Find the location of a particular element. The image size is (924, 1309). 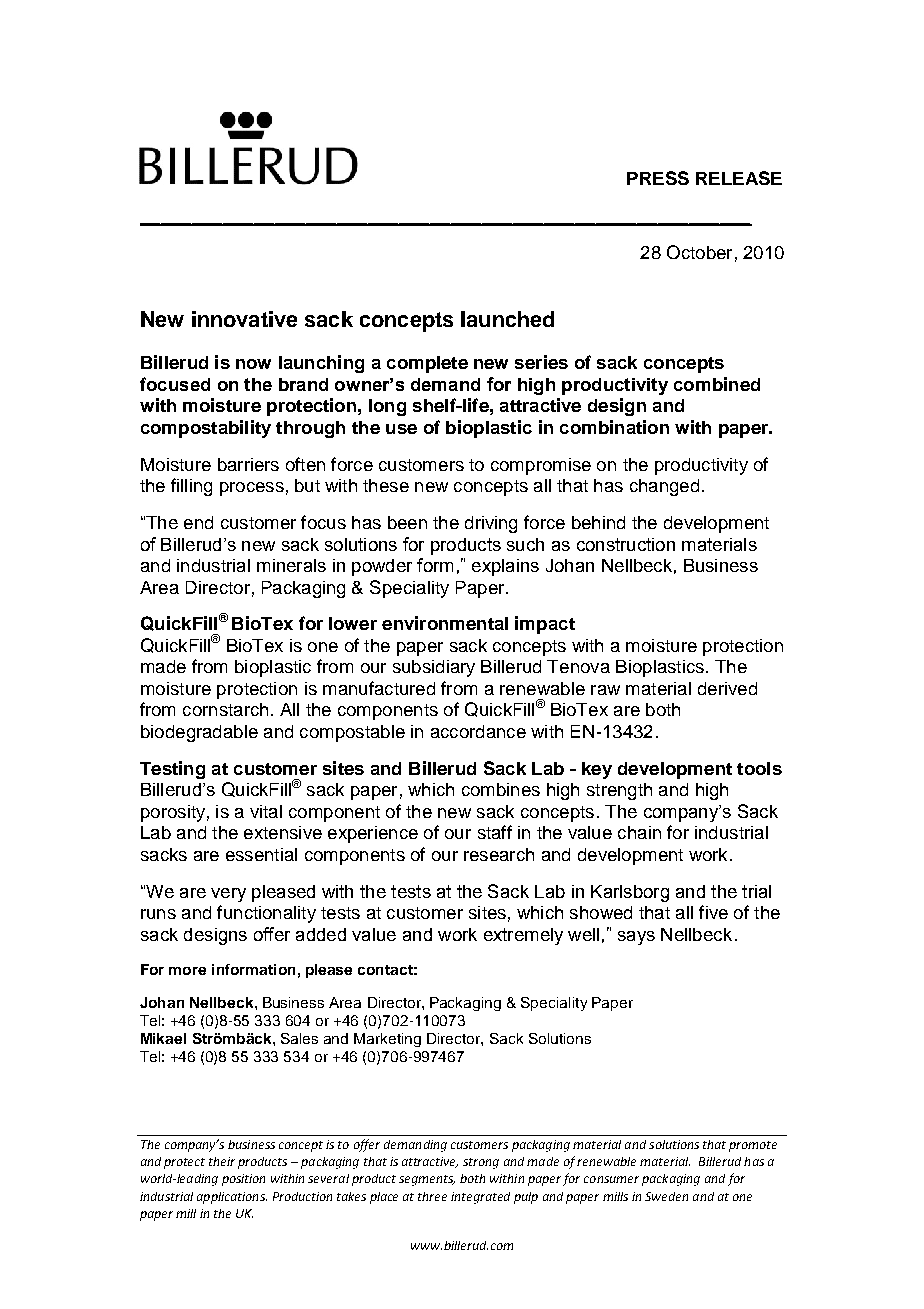

chain is located at coordinates (639, 832).
